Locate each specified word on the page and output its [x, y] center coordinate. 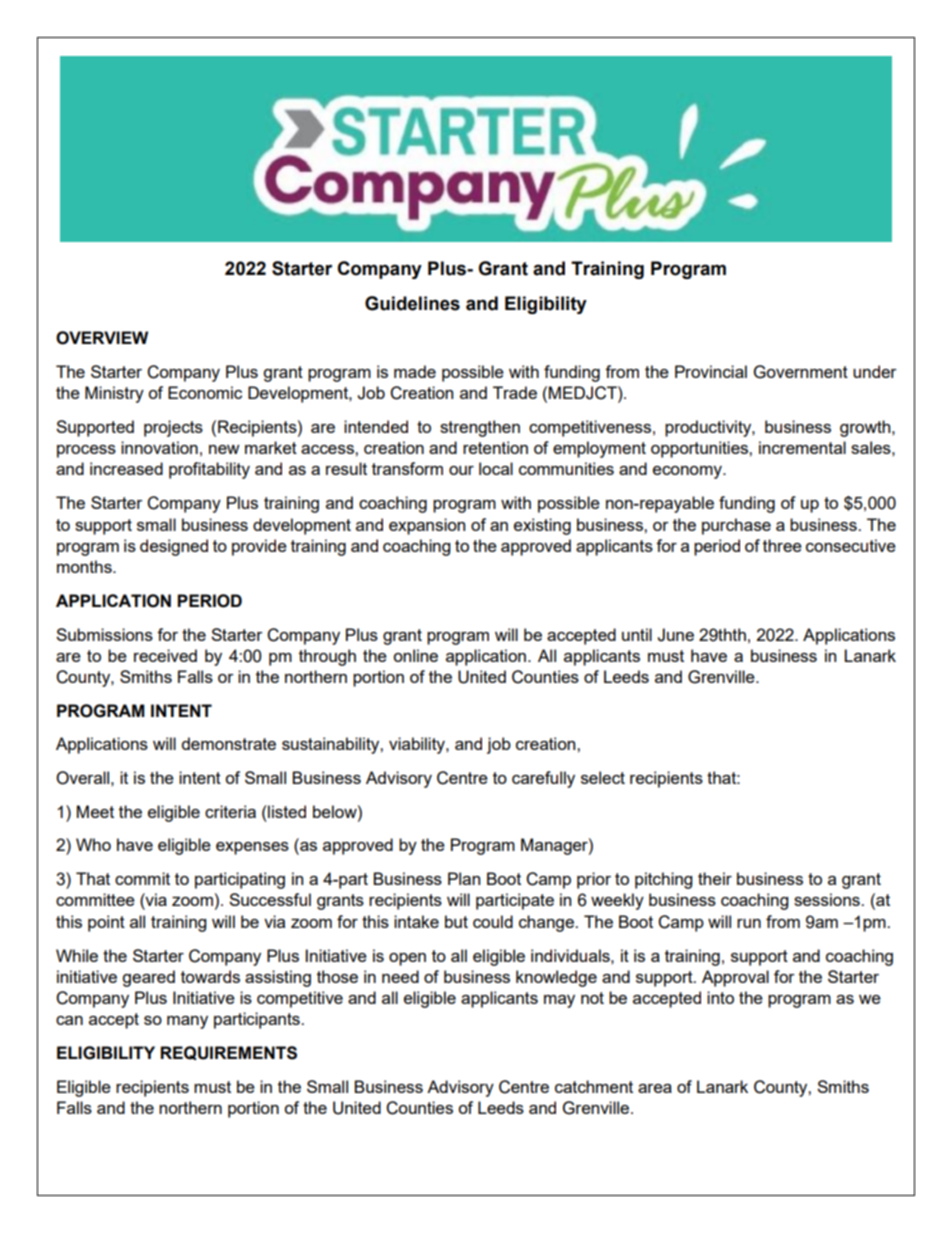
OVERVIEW [102, 338]
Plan [464, 878]
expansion [427, 526]
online [415, 655]
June [675, 635]
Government [801, 372]
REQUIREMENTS [228, 1053]
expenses [252, 848]
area [655, 1088]
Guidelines [412, 303]
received [165, 655]
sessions [828, 899]
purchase [736, 526]
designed [174, 547]
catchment [594, 1086]
